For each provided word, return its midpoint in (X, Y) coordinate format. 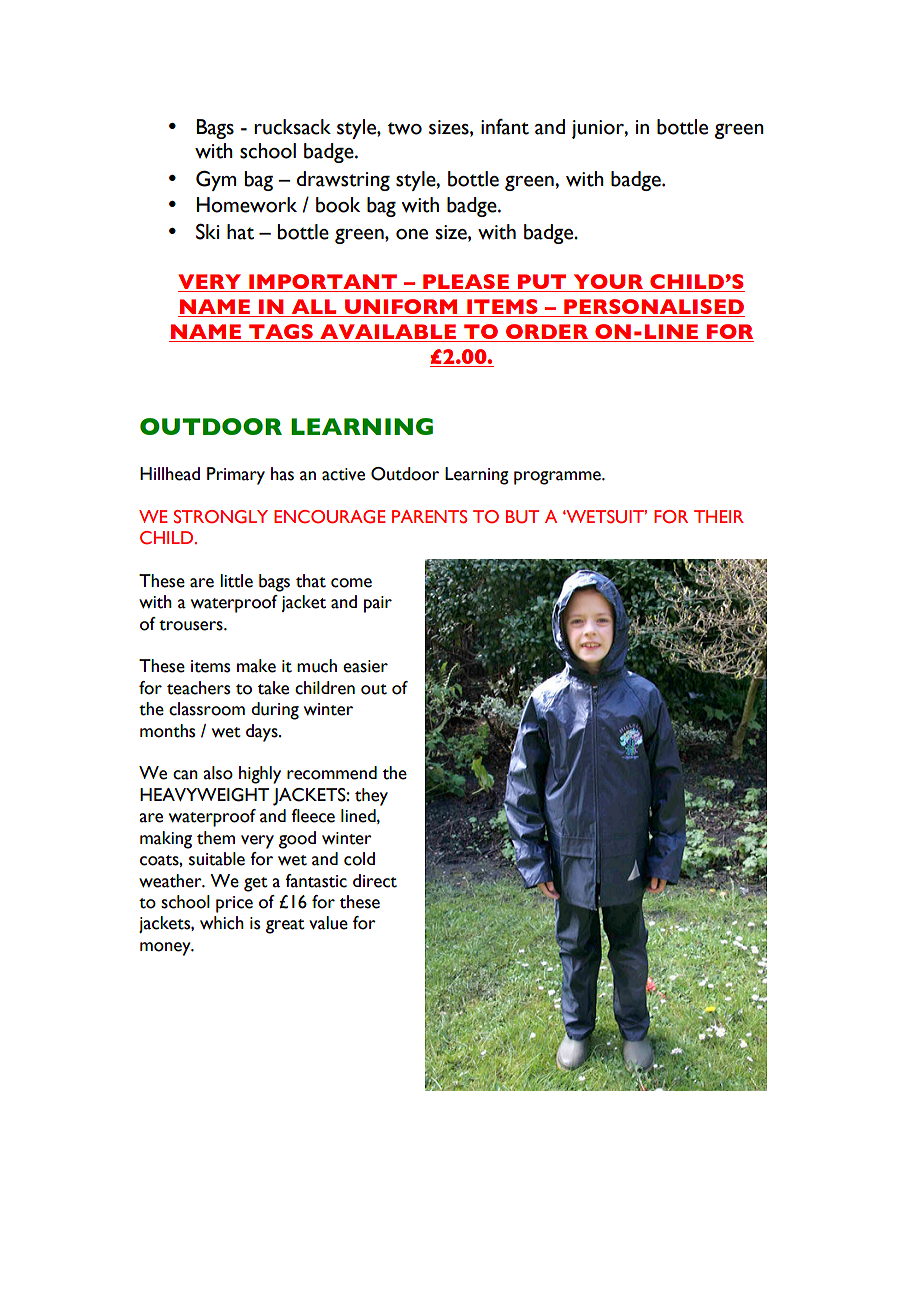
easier (365, 666)
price (234, 904)
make (256, 666)
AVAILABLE (388, 333)
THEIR (719, 516)
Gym (216, 180)
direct (375, 881)
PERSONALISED (653, 308)
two (405, 128)
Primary (236, 476)
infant (505, 127)
